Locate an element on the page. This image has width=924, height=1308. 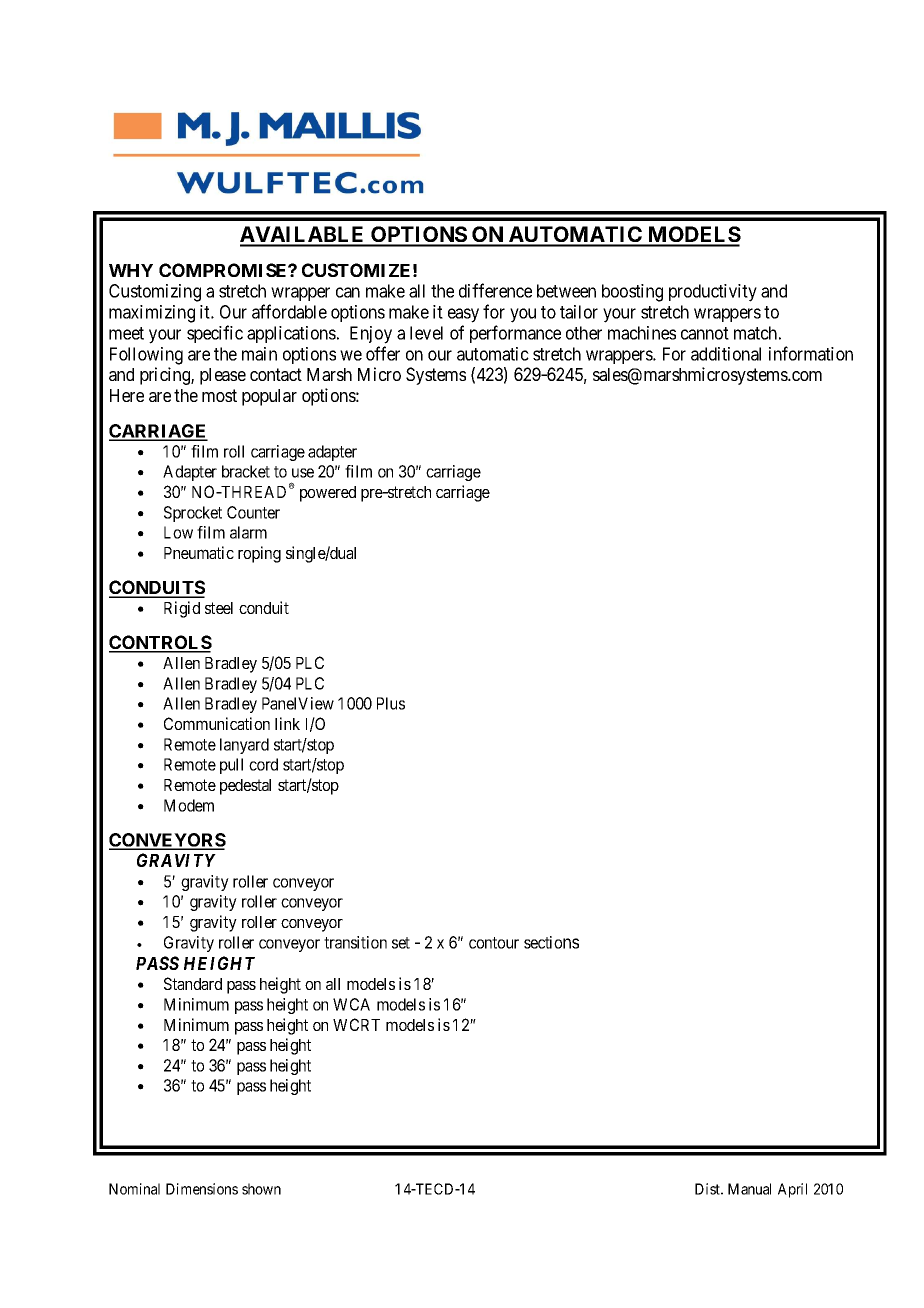
additional is located at coordinates (726, 354).
